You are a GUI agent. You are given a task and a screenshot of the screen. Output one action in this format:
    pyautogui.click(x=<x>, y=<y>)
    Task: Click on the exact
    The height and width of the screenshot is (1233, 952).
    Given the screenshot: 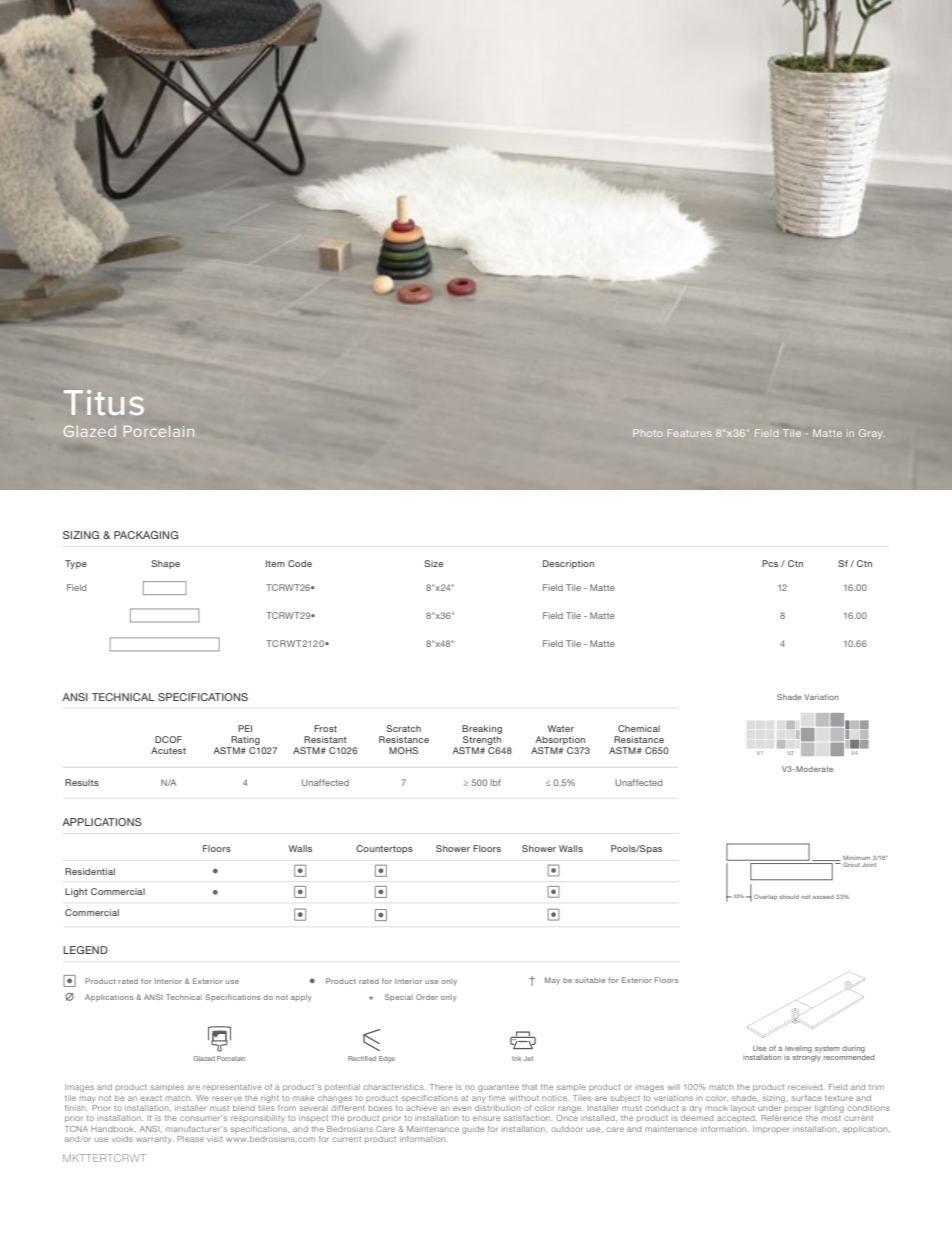 What is the action you would take?
    pyautogui.click(x=151, y=1098)
